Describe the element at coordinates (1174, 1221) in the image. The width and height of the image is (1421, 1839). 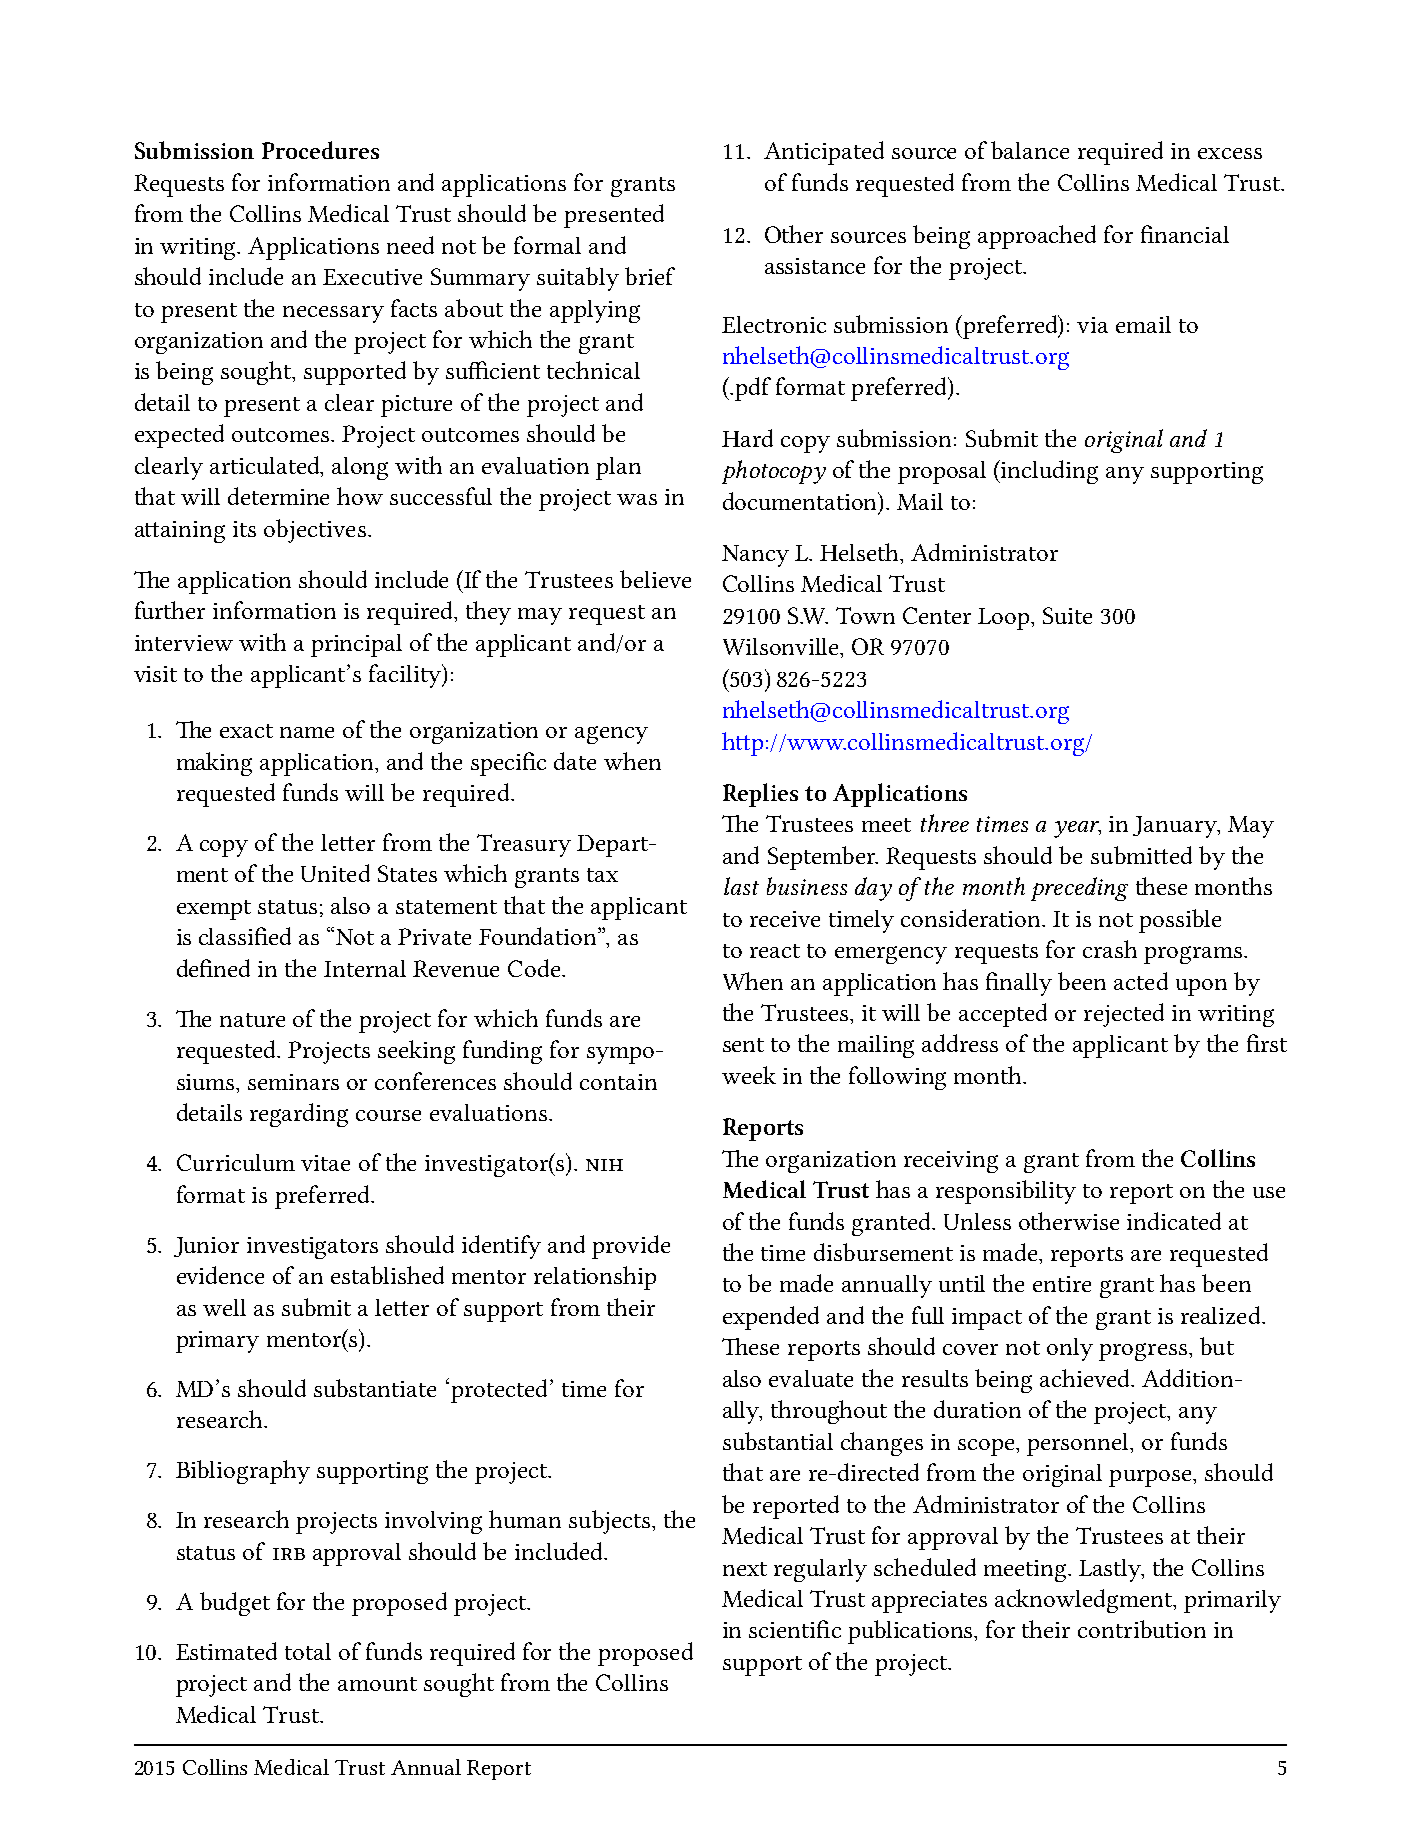
I see `indicated` at that location.
